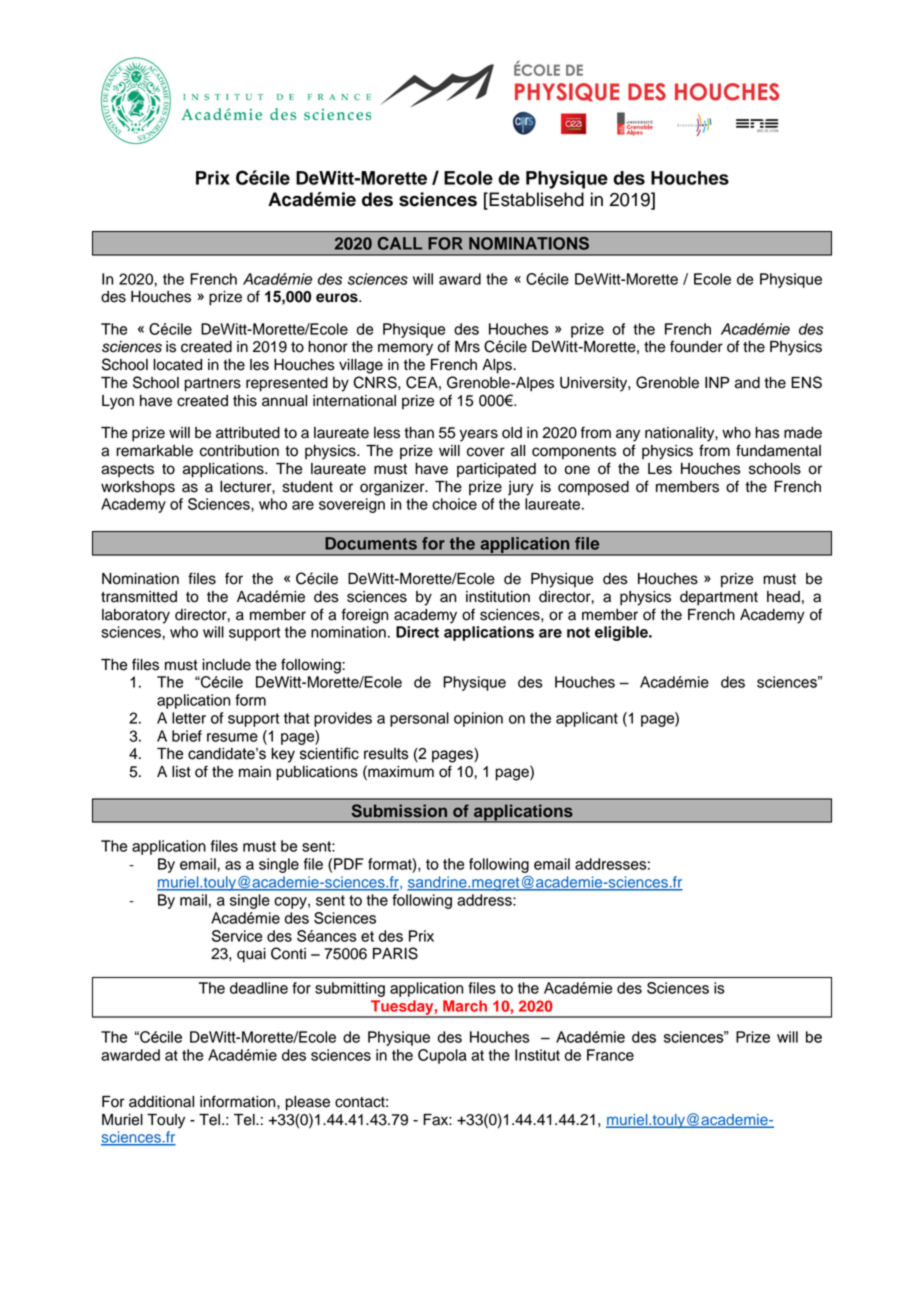 Image resolution: width=924 pixels, height=1309 pixels. I want to click on Cupola, so click(442, 1056).
